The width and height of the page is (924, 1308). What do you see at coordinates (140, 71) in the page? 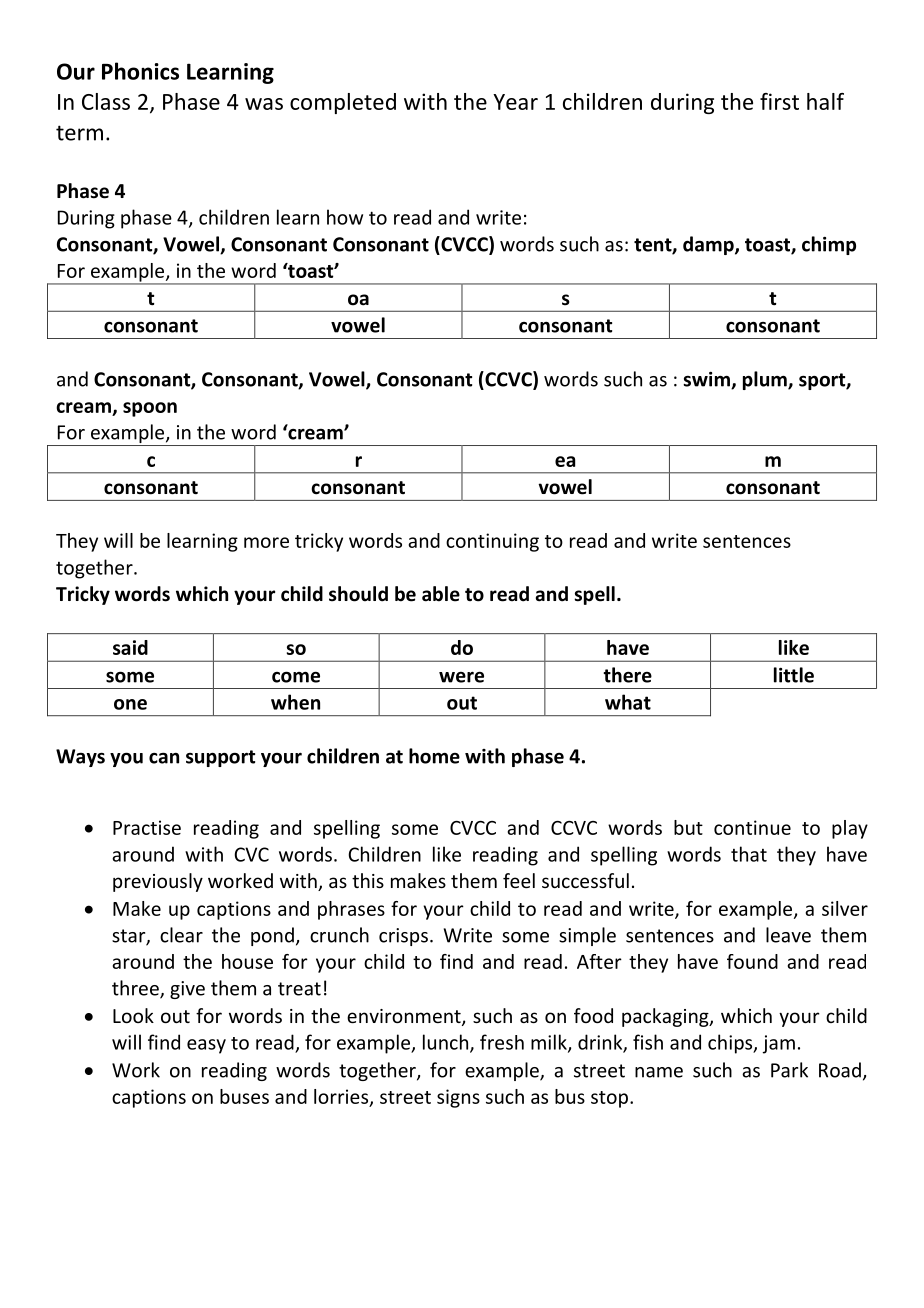
I see `Phonics` at bounding box center [140, 71].
